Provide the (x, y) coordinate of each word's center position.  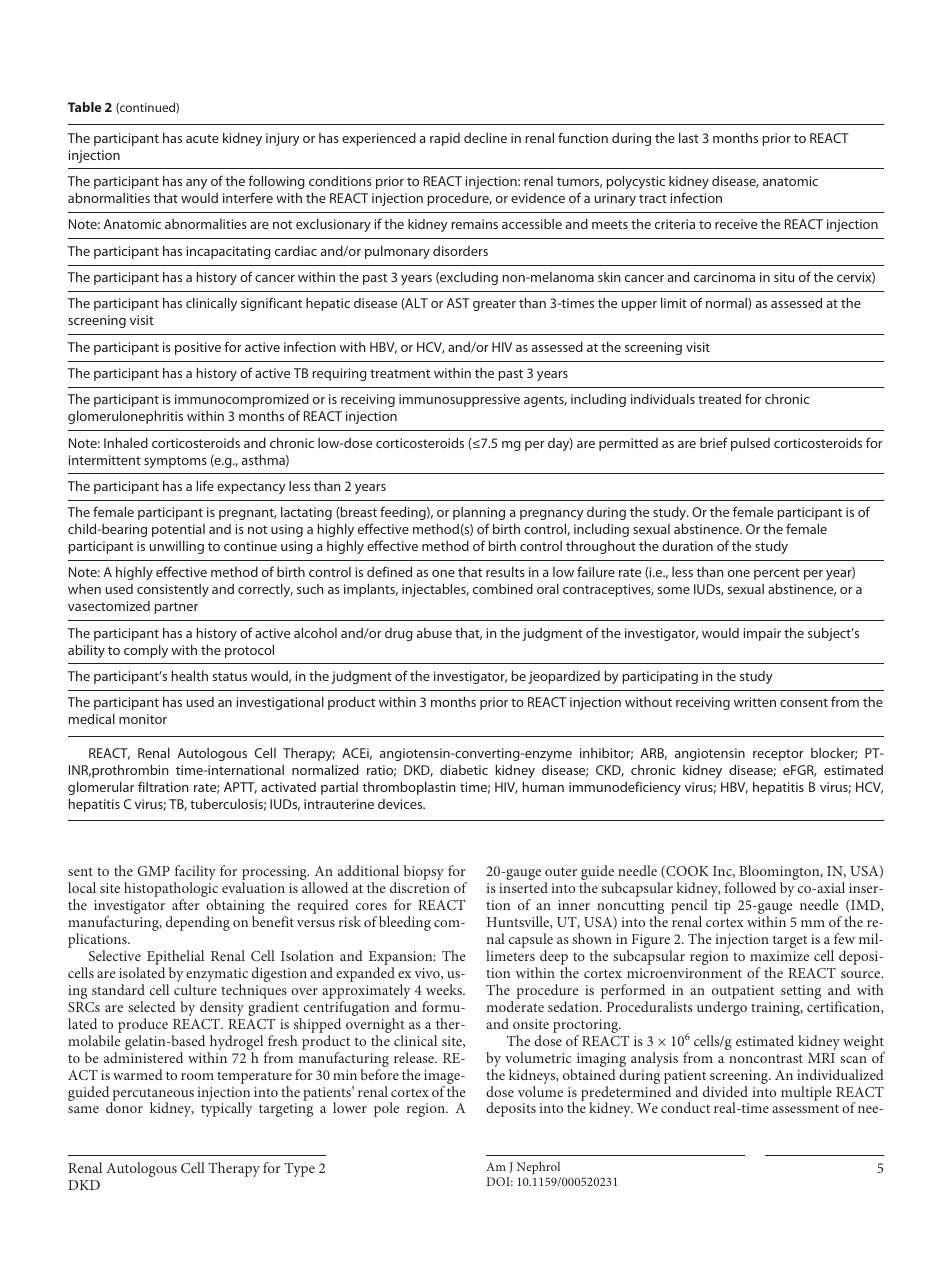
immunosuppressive (459, 400)
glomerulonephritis (125, 417)
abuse (434, 633)
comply (146, 651)
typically (227, 1109)
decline (485, 138)
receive (736, 224)
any (196, 184)
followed (750, 887)
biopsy (424, 872)
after (186, 904)
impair (762, 634)
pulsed (750, 444)
